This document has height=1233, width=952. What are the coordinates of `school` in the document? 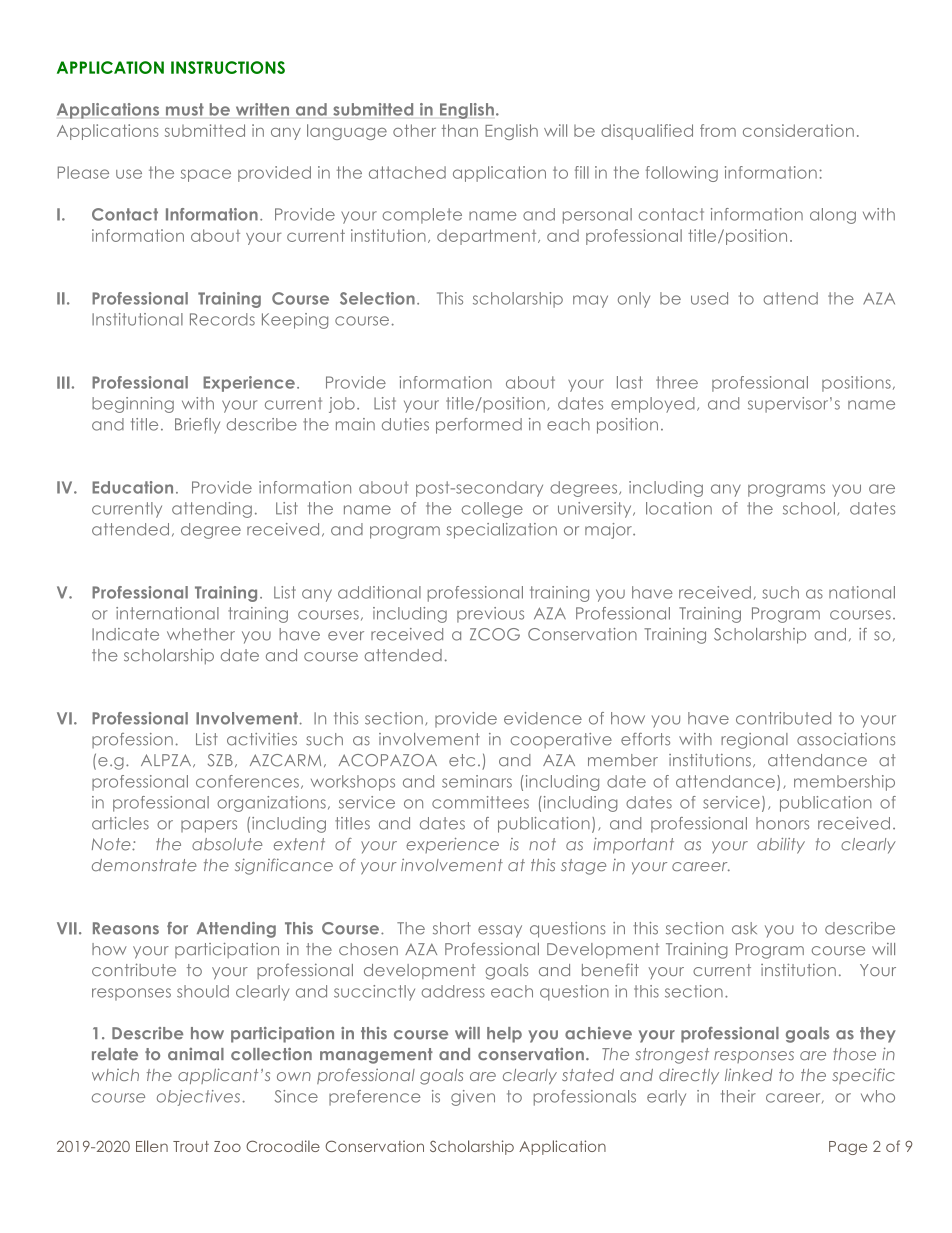 It's located at (809, 508).
